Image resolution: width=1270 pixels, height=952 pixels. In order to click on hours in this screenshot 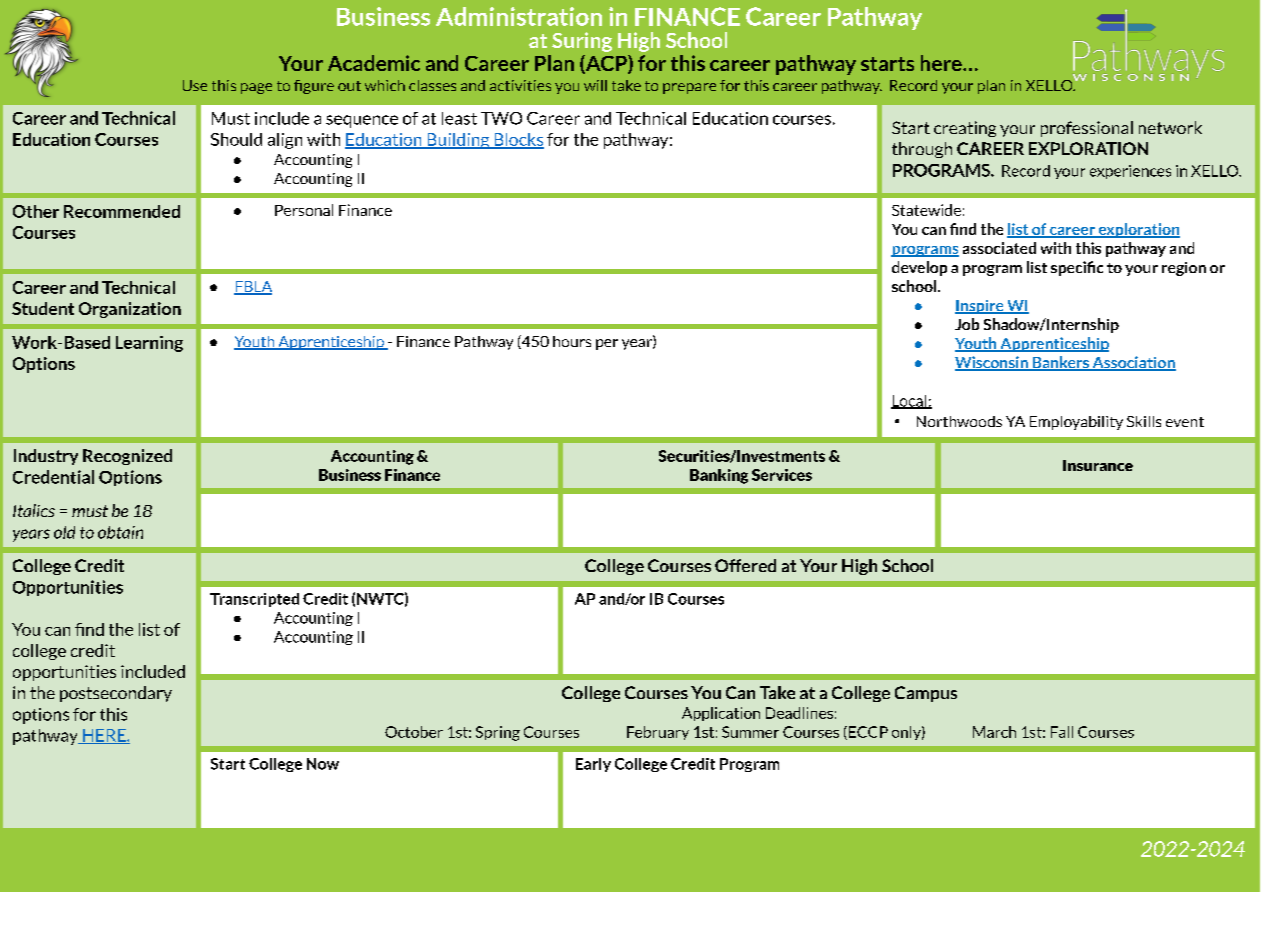, I will do `click(572, 341)`.
